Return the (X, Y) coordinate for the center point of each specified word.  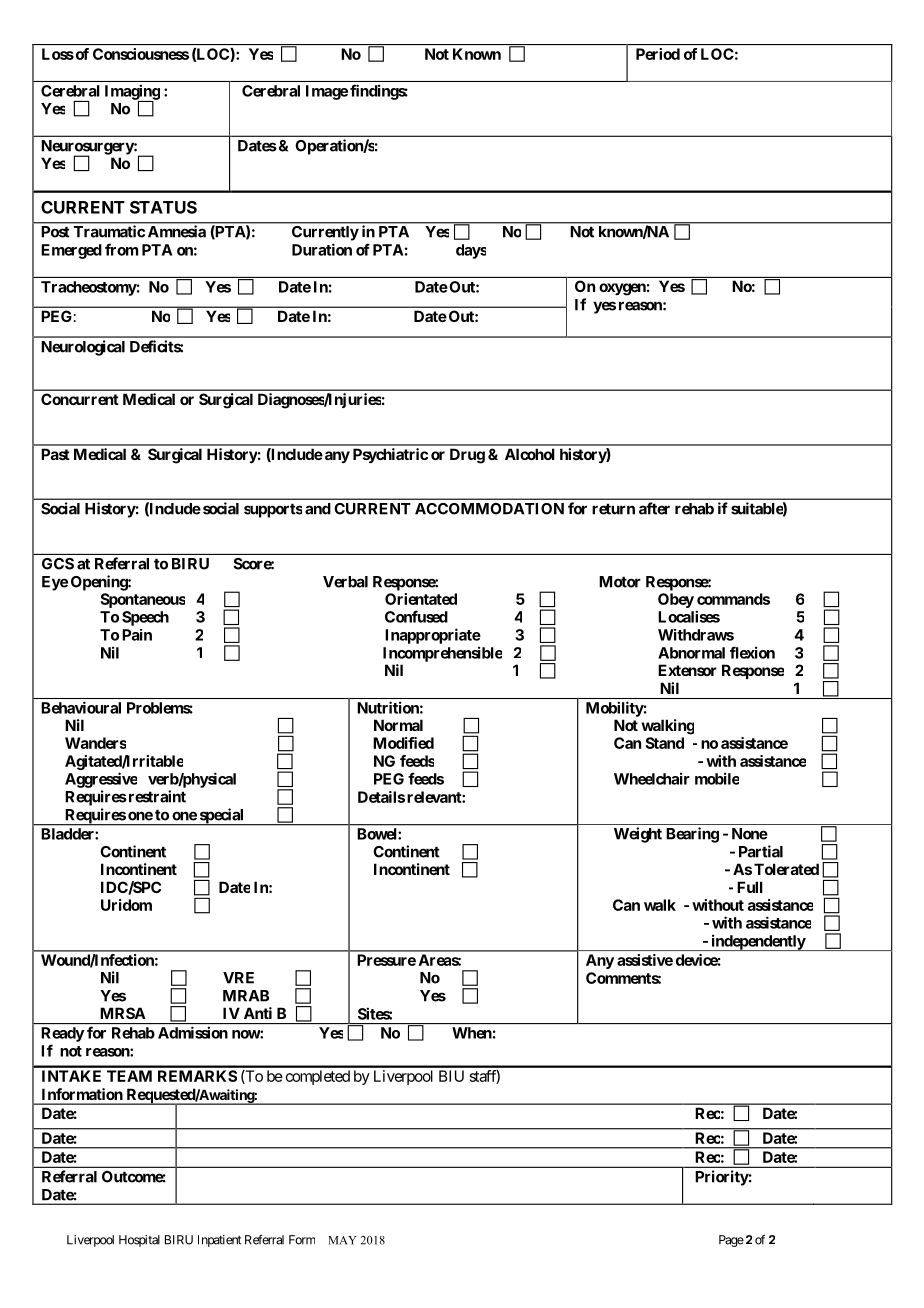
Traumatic (109, 231)
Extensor (687, 670)
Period (658, 54)
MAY (342, 1240)
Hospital (139, 1241)
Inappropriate (433, 636)
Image (327, 92)
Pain (137, 635)
